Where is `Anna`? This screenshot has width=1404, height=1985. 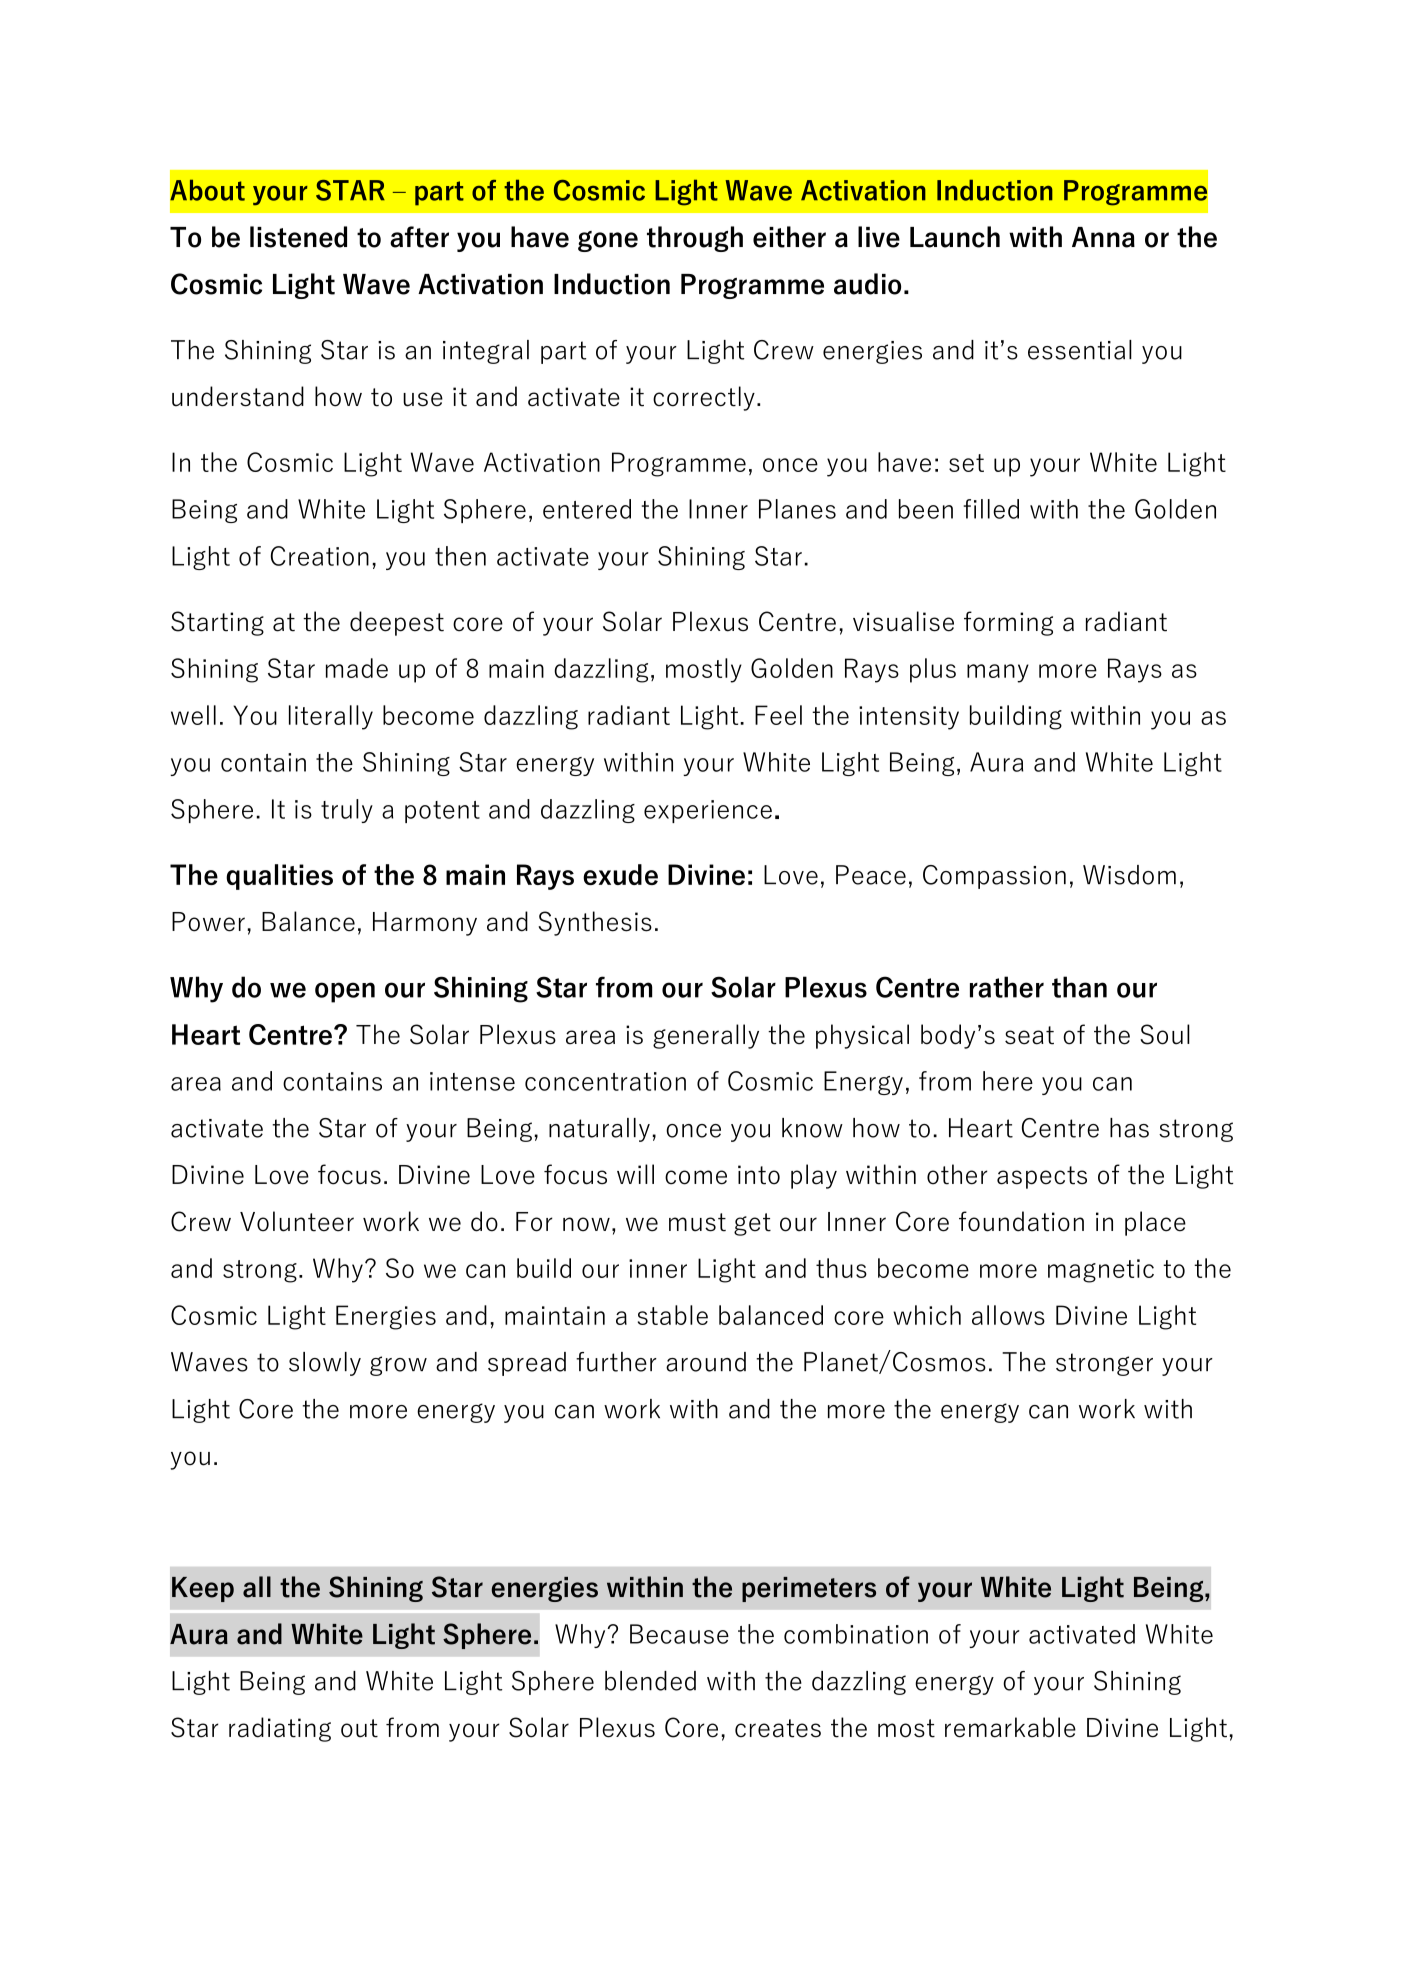
Anna is located at coordinates (1103, 237).
